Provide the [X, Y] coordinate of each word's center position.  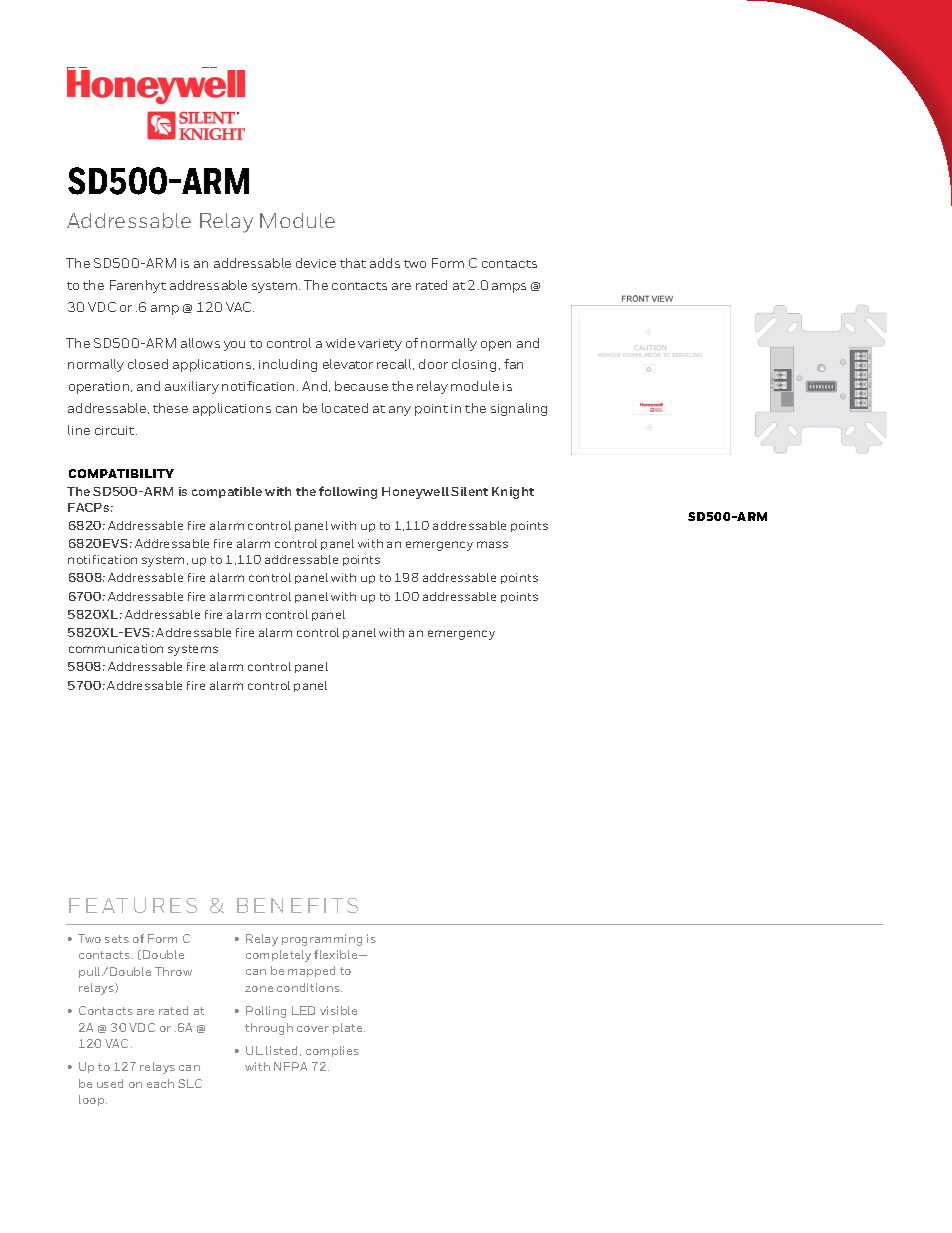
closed [148, 364]
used [110, 1083]
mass [492, 544]
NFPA [290, 1066]
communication [116, 648]
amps [509, 288]
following [348, 492]
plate [349, 1028]
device [316, 263]
